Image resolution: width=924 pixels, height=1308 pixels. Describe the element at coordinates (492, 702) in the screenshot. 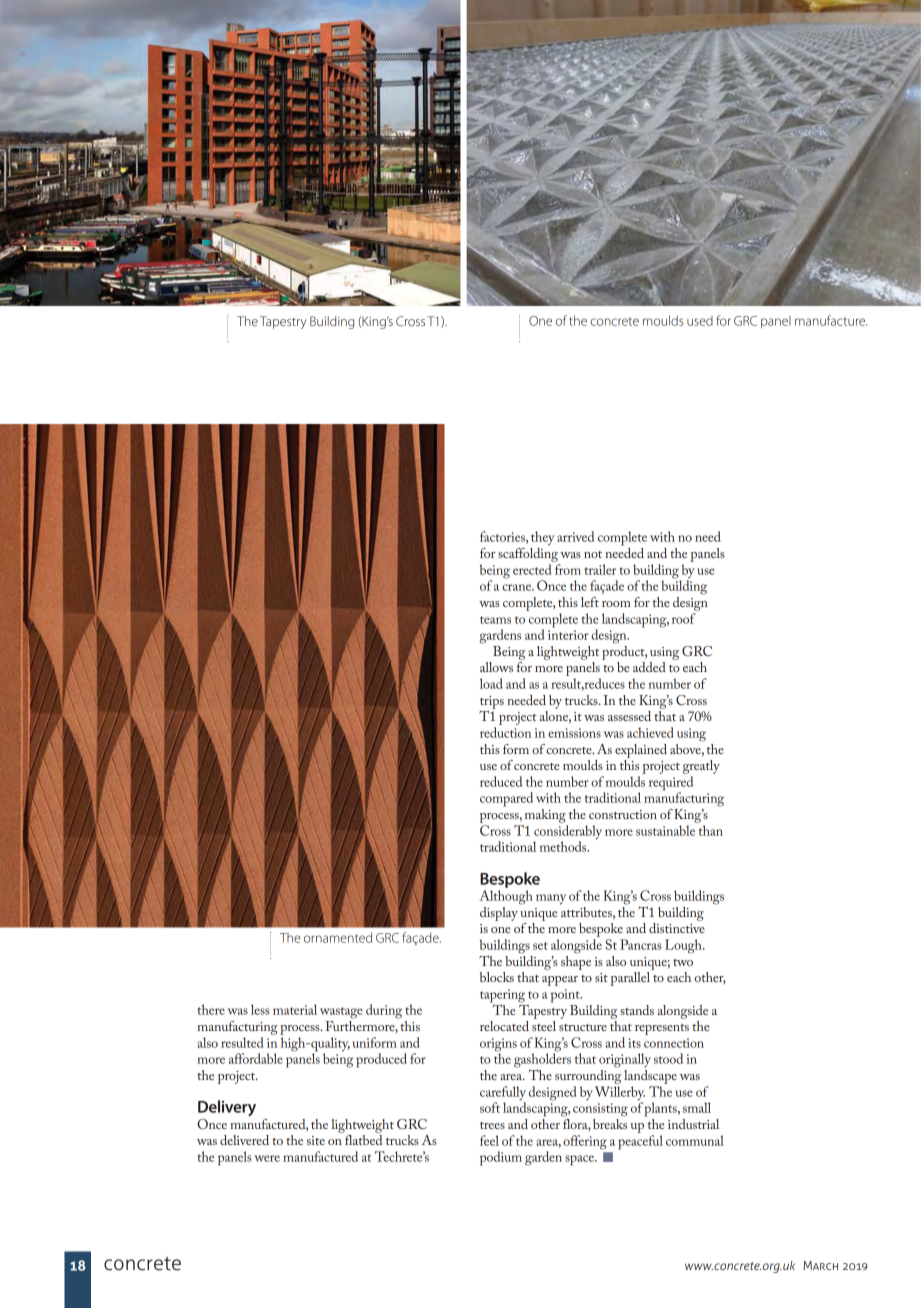

I see `trips` at that location.
